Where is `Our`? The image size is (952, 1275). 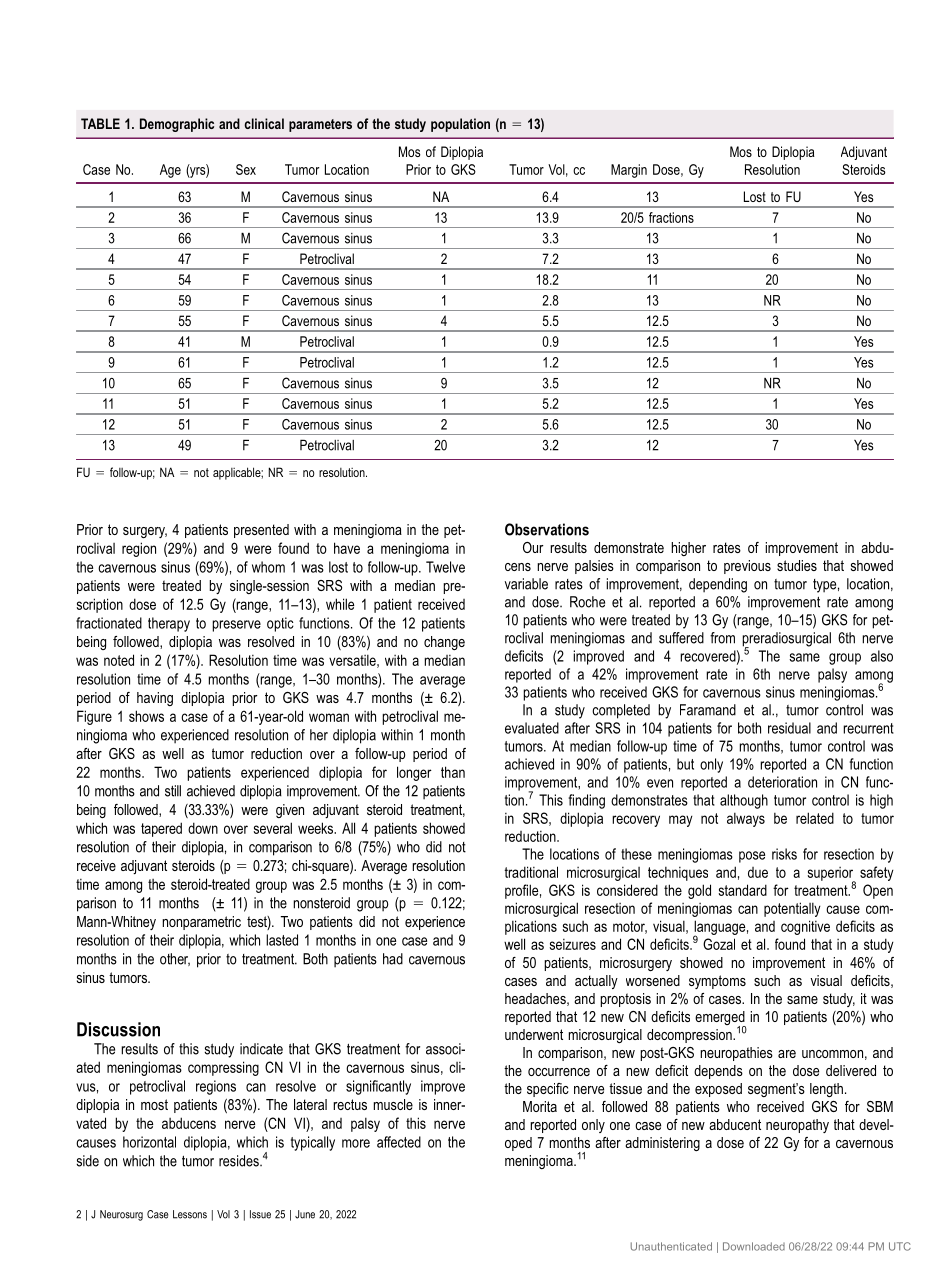 Our is located at coordinates (533, 547).
